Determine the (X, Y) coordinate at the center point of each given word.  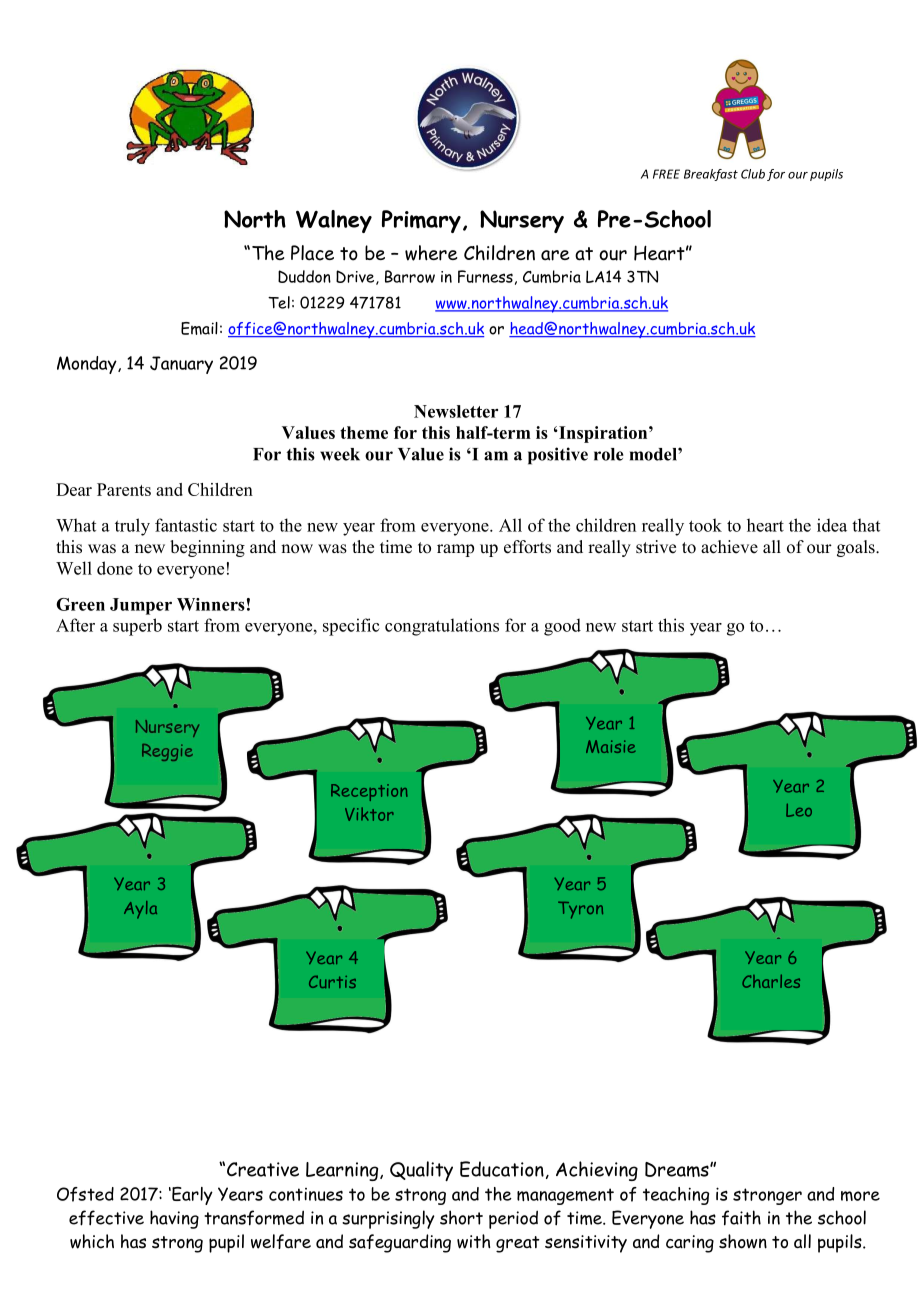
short (461, 1217)
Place (312, 253)
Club (753, 174)
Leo (799, 810)
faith (741, 1218)
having (174, 1219)
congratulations (442, 627)
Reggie (167, 752)
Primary (421, 221)
